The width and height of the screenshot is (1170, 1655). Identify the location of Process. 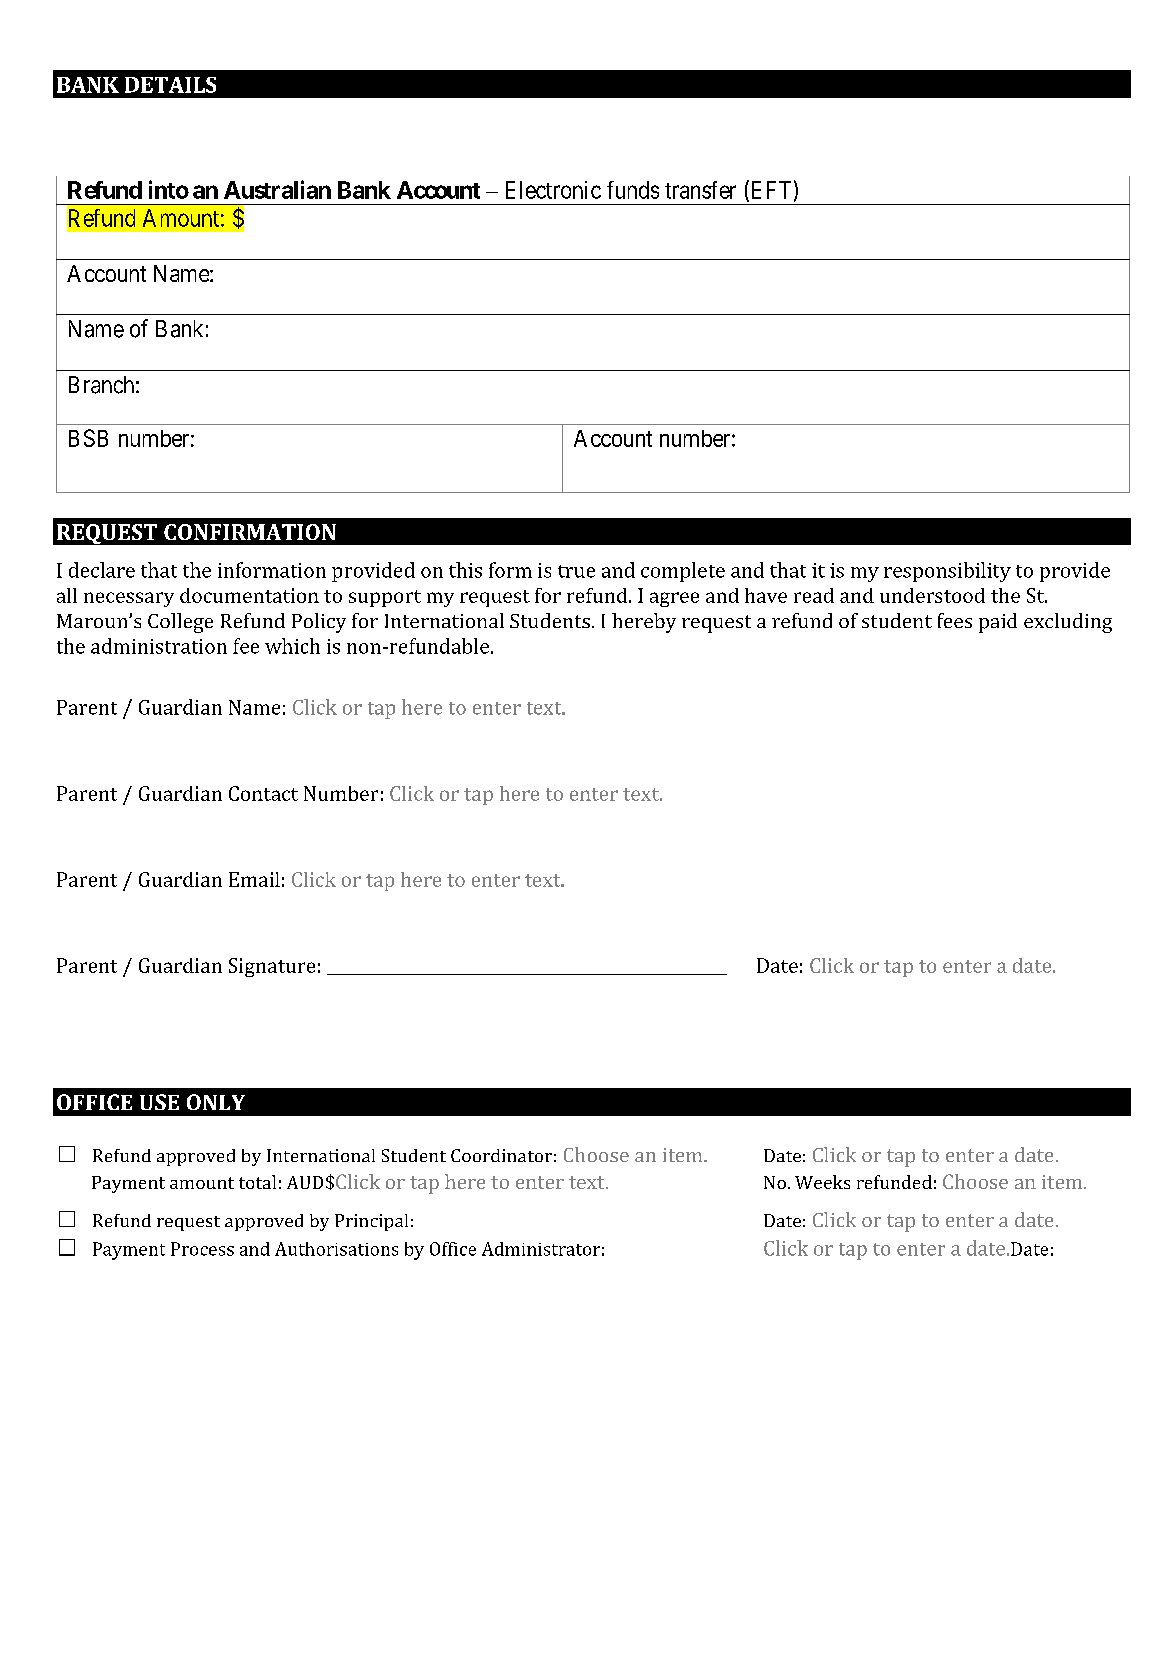
(202, 1249).
